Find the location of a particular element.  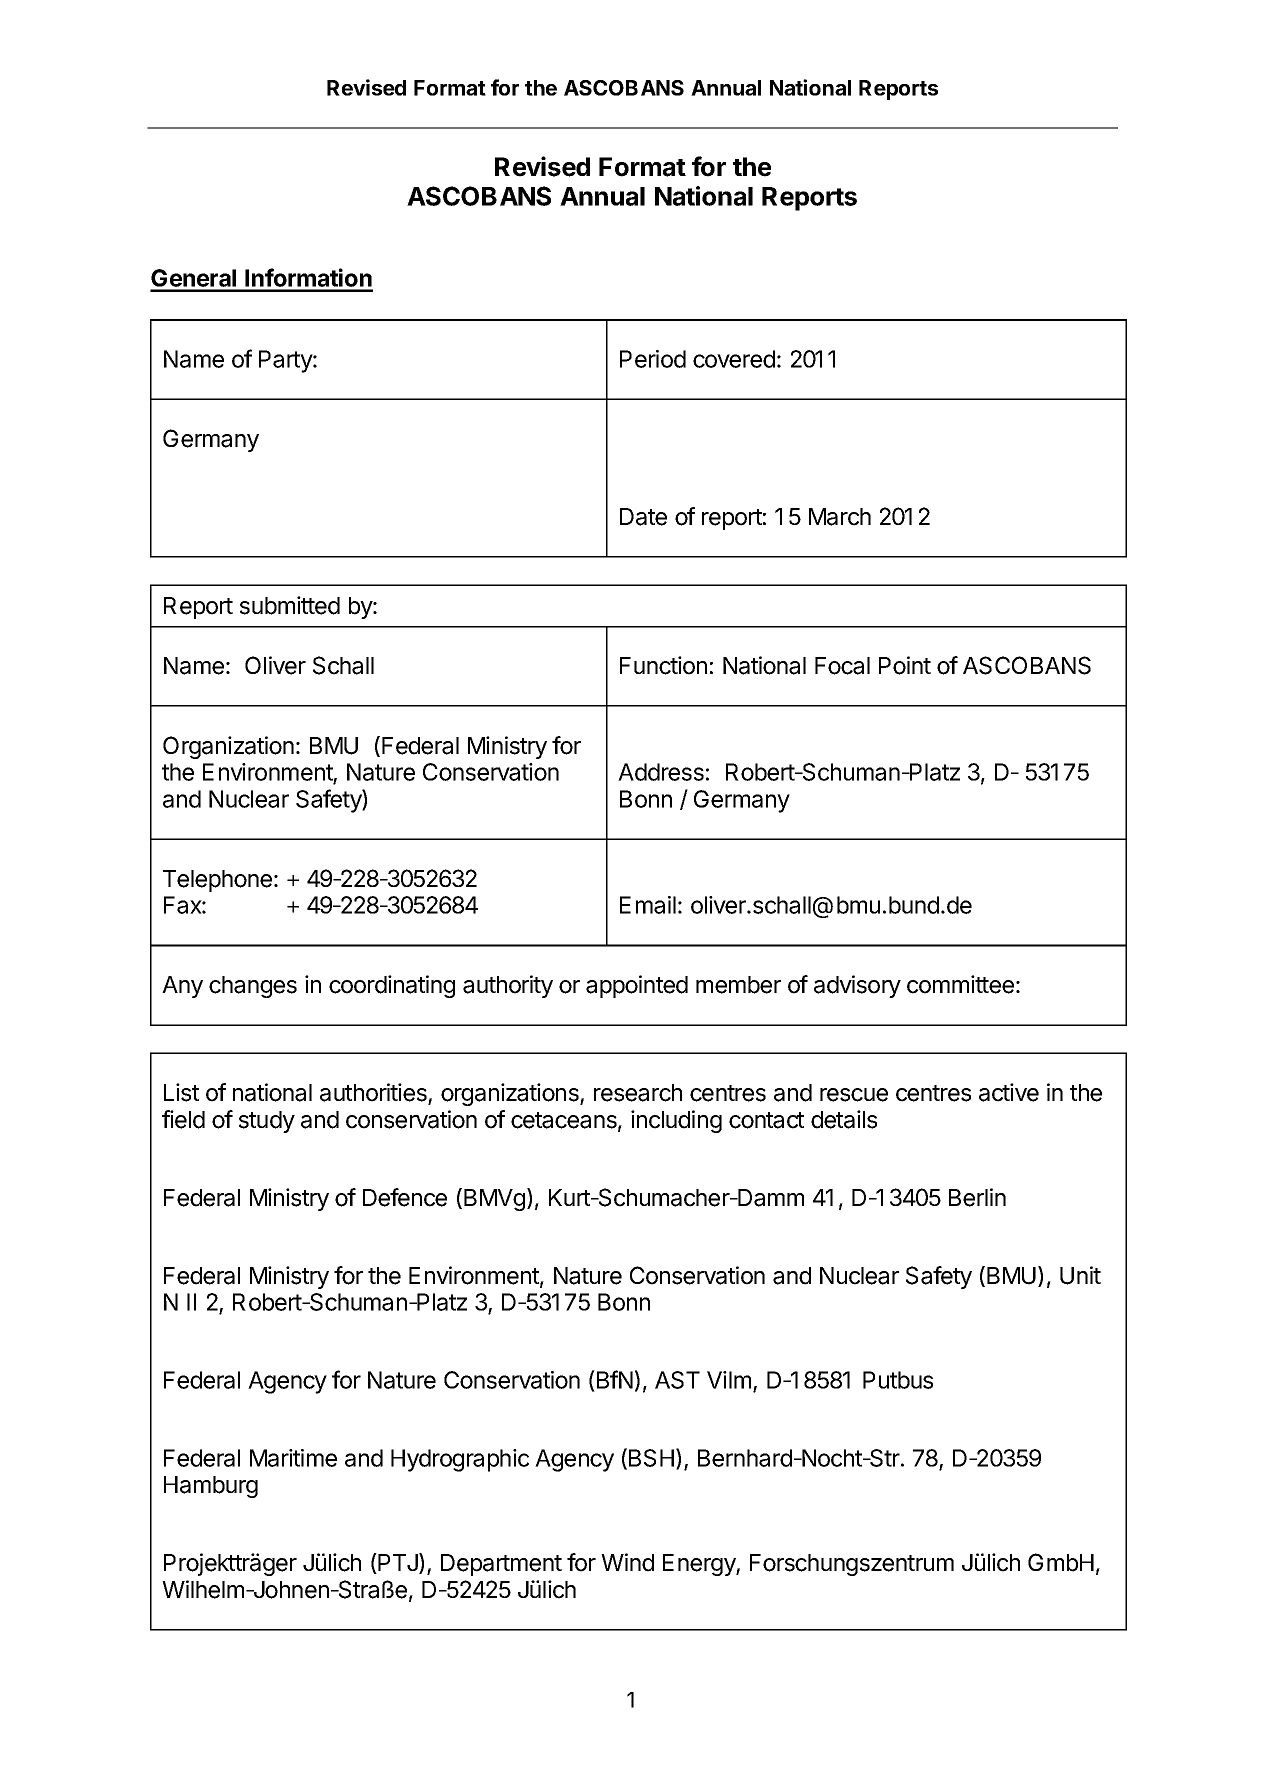

Email is located at coordinates (648, 905).
